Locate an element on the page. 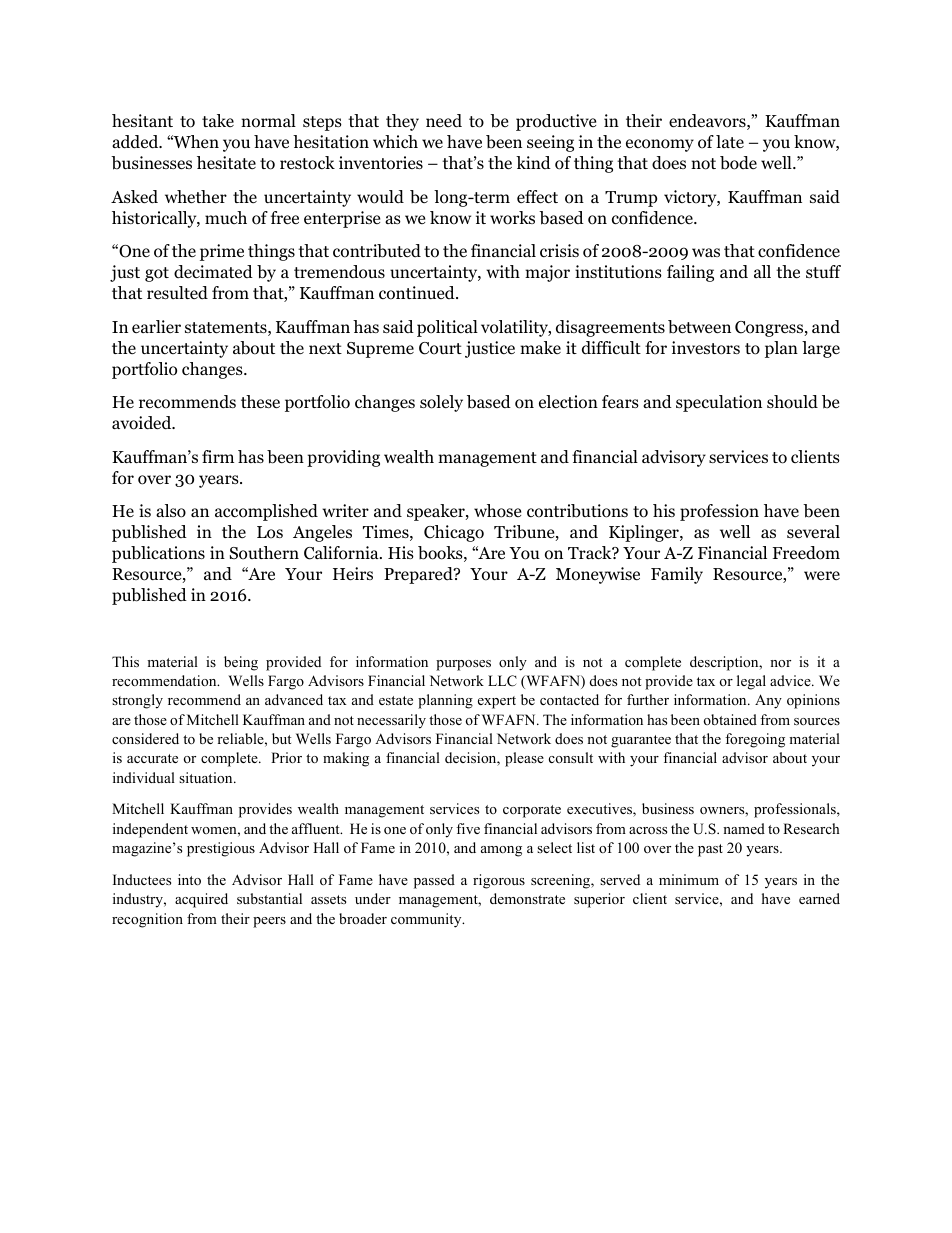 This document has width=952, height=1233. several is located at coordinates (813, 532).
